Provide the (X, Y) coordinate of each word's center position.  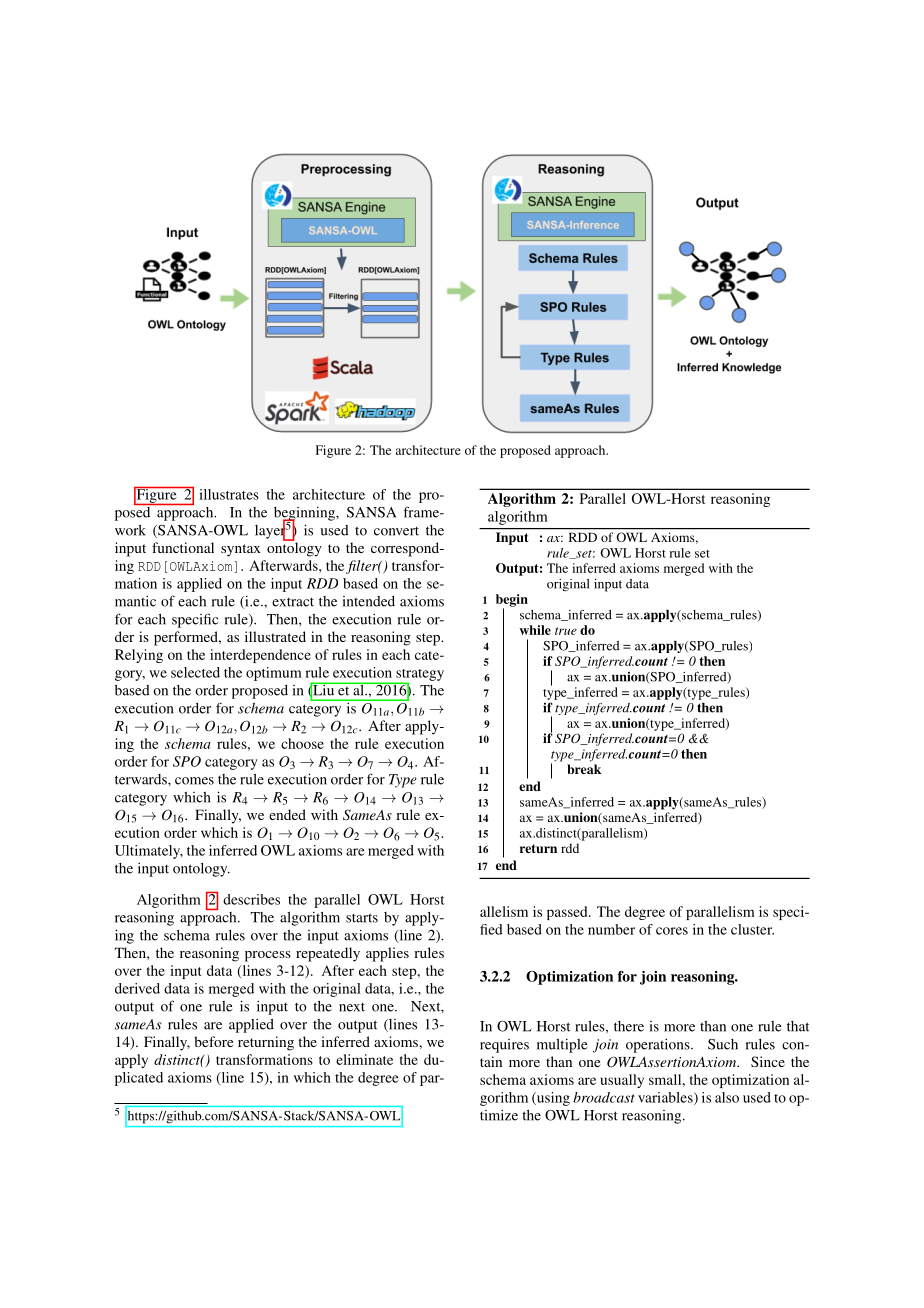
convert (396, 531)
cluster (752, 929)
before (213, 1041)
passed (568, 913)
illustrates (229, 494)
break (584, 769)
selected (195, 672)
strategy (419, 676)
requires (504, 1046)
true (566, 631)
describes (251, 899)
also (727, 1097)
